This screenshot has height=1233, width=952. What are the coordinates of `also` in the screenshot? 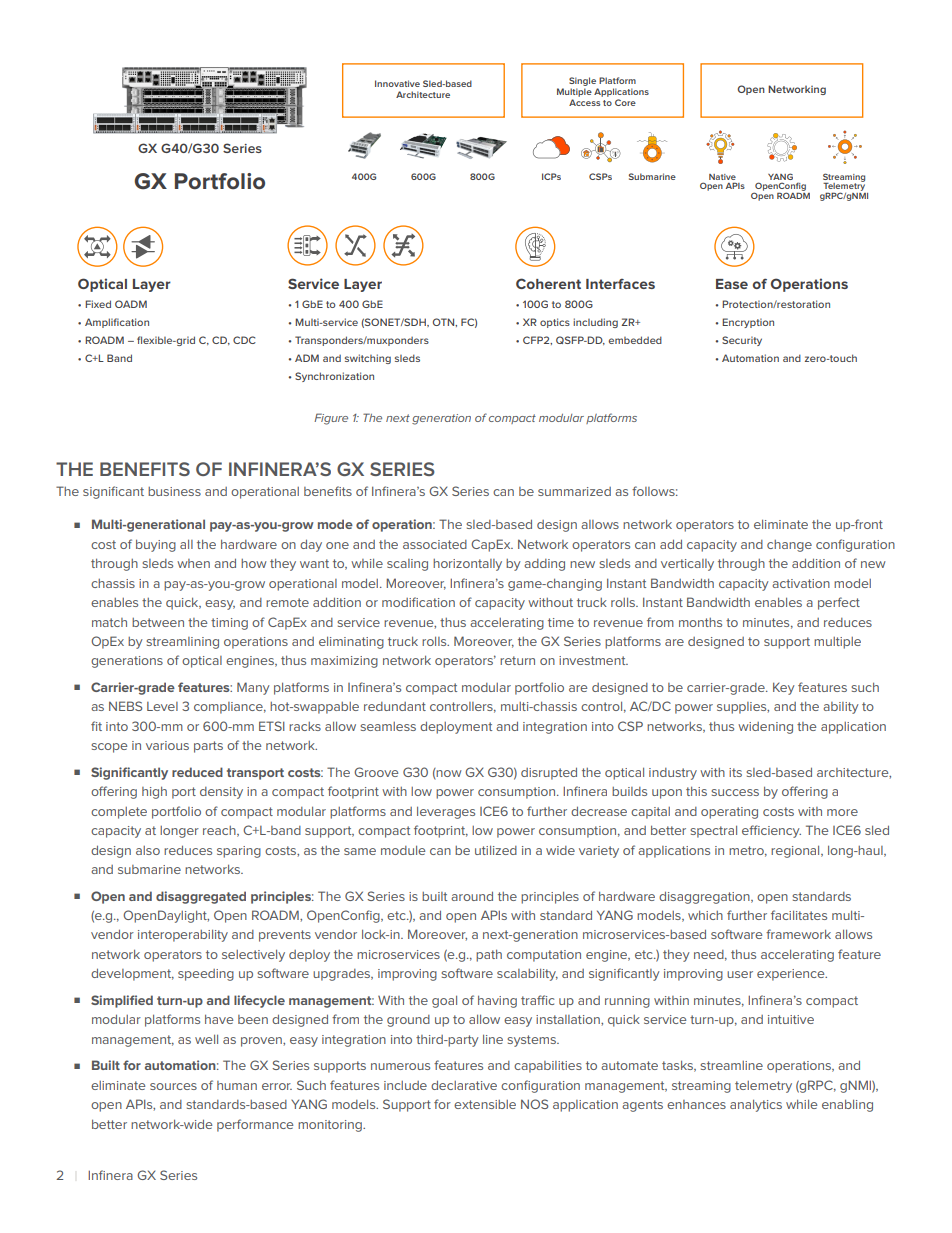 It's located at (148, 850).
